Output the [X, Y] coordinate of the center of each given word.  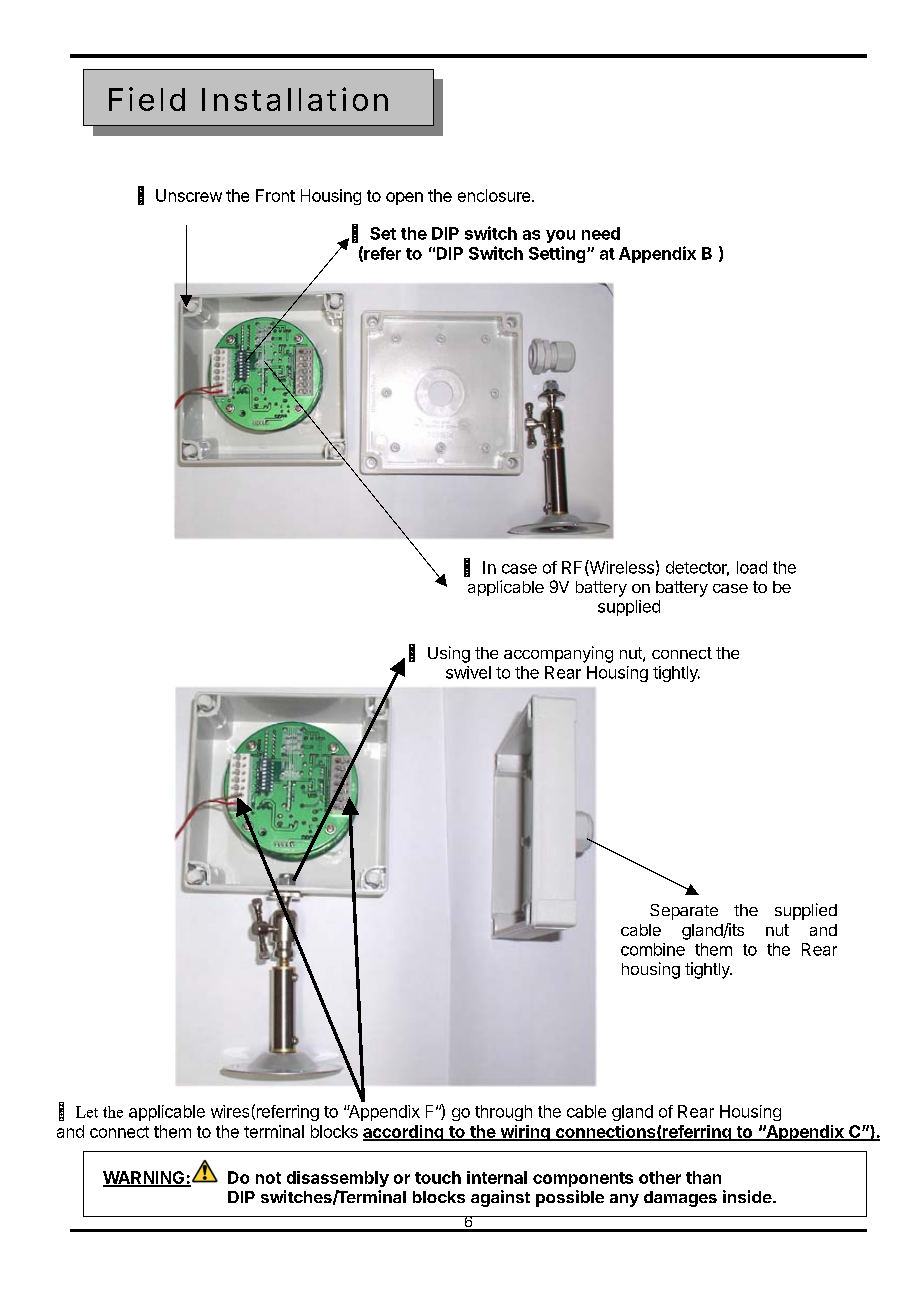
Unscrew [189, 195]
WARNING [145, 1178]
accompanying [558, 654]
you [560, 236]
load [752, 567]
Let [87, 1112]
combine [653, 949]
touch [438, 1177]
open [404, 198]
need [601, 233]
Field [147, 99]
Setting [557, 254]
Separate [684, 912]
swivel [468, 672]
